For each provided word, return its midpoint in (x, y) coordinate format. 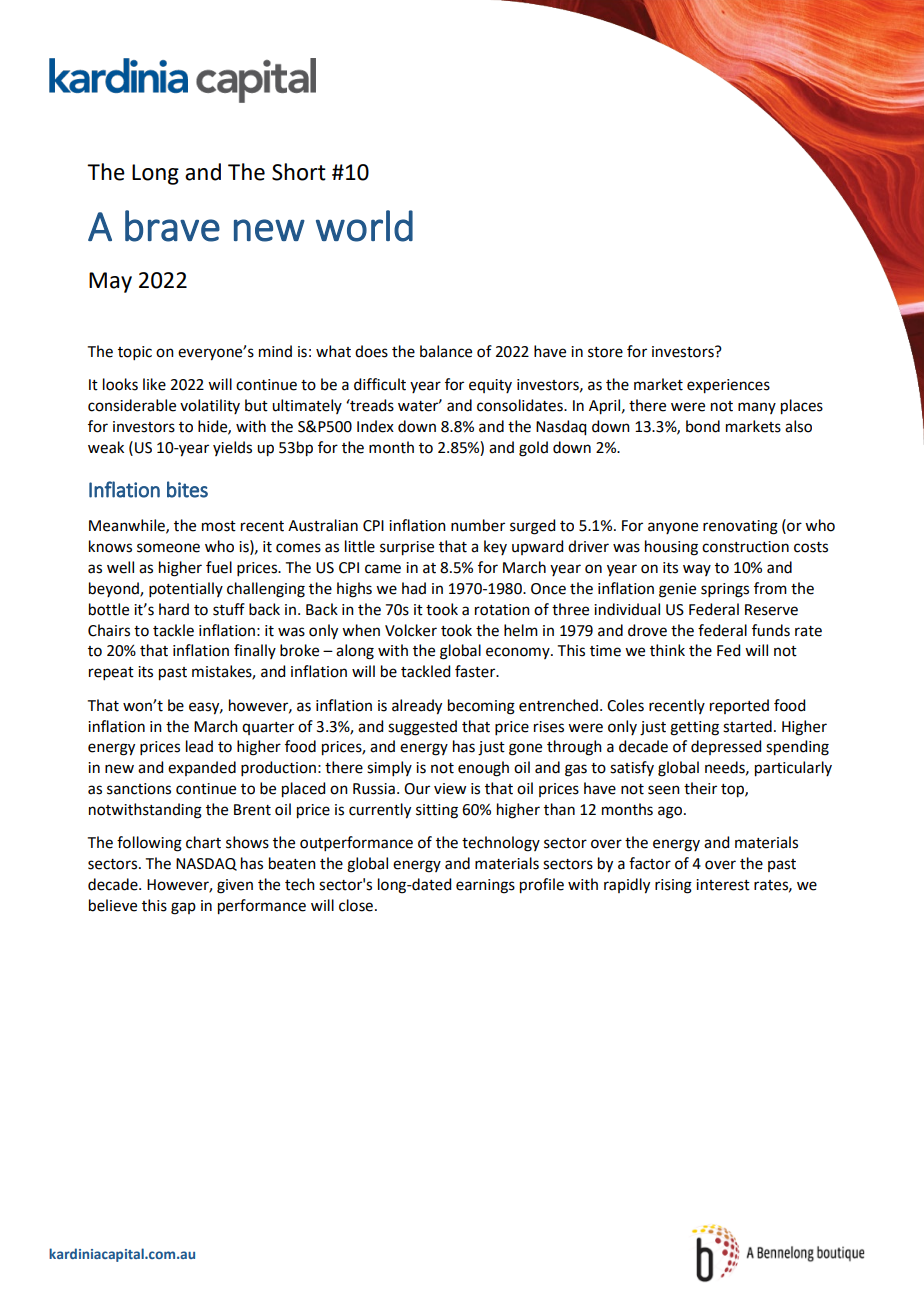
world (364, 226)
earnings (485, 886)
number (478, 525)
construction (745, 547)
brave (172, 226)
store (605, 352)
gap (183, 908)
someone (168, 548)
